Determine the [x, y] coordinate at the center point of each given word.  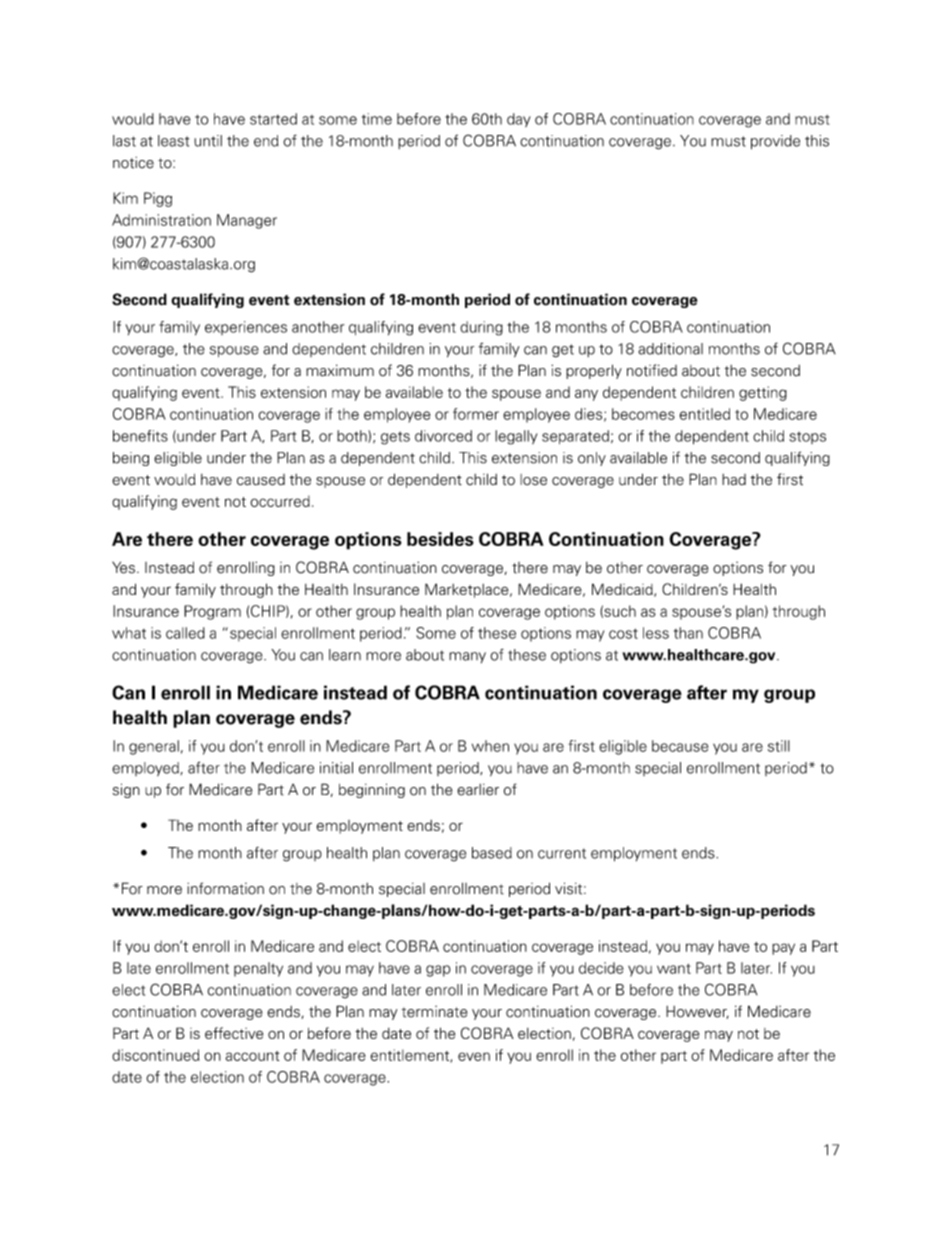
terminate [435, 1012]
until [208, 141]
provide [775, 142]
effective [234, 1033]
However [697, 1012]
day [519, 120]
